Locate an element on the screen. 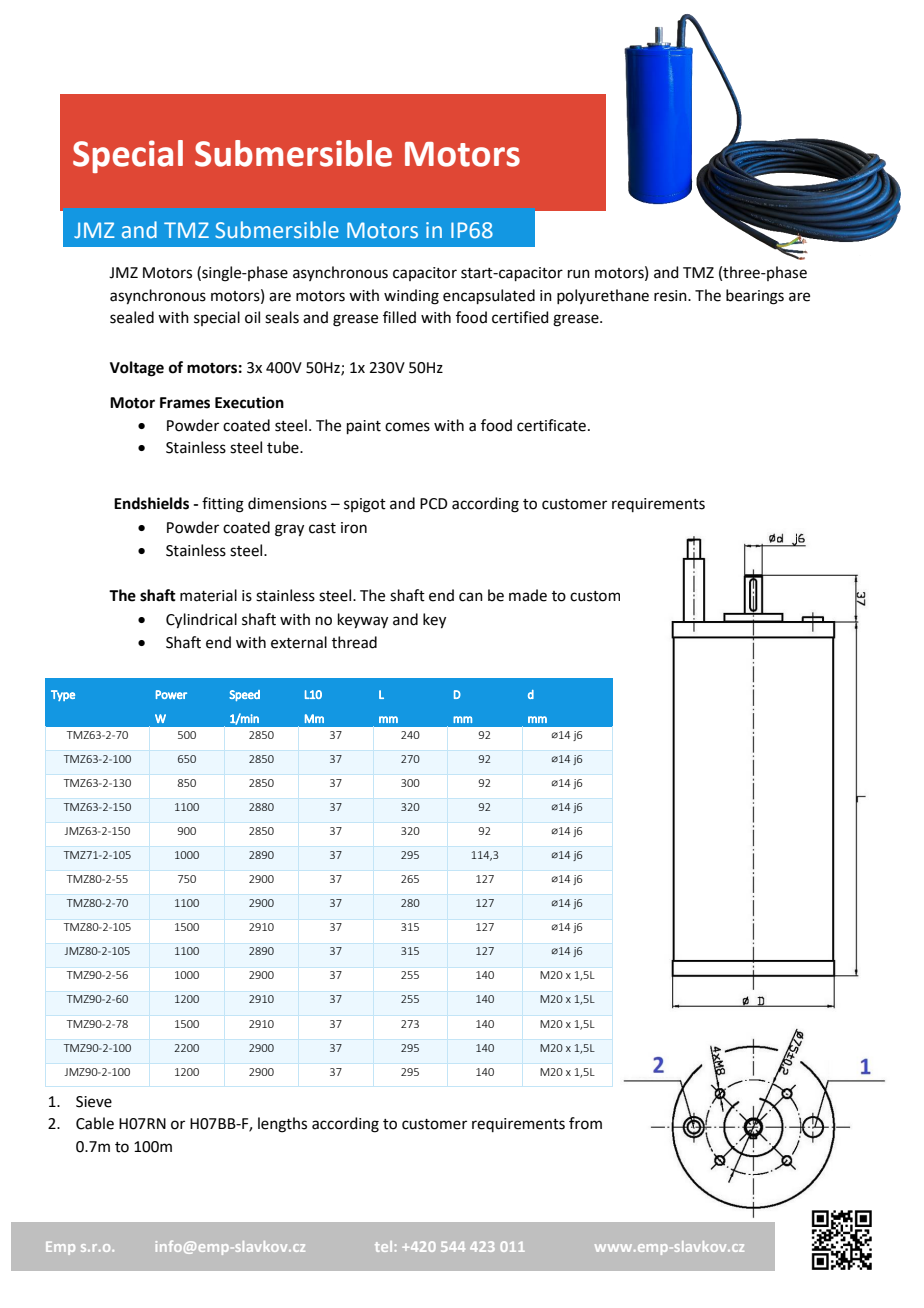 The height and width of the screenshot is (1308, 924). Sieve is located at coordinates (94, 1102).
